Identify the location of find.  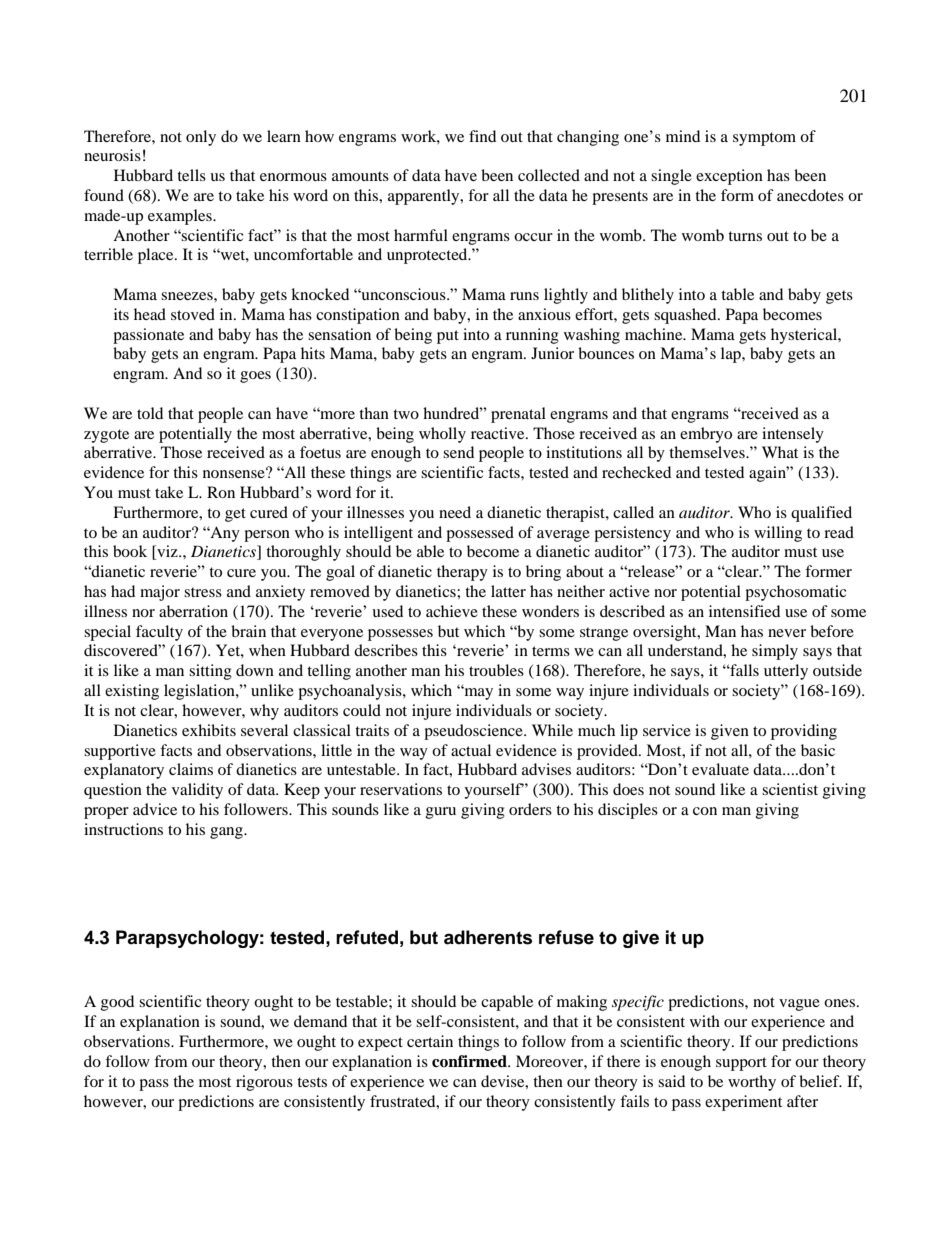
(482, 136).
